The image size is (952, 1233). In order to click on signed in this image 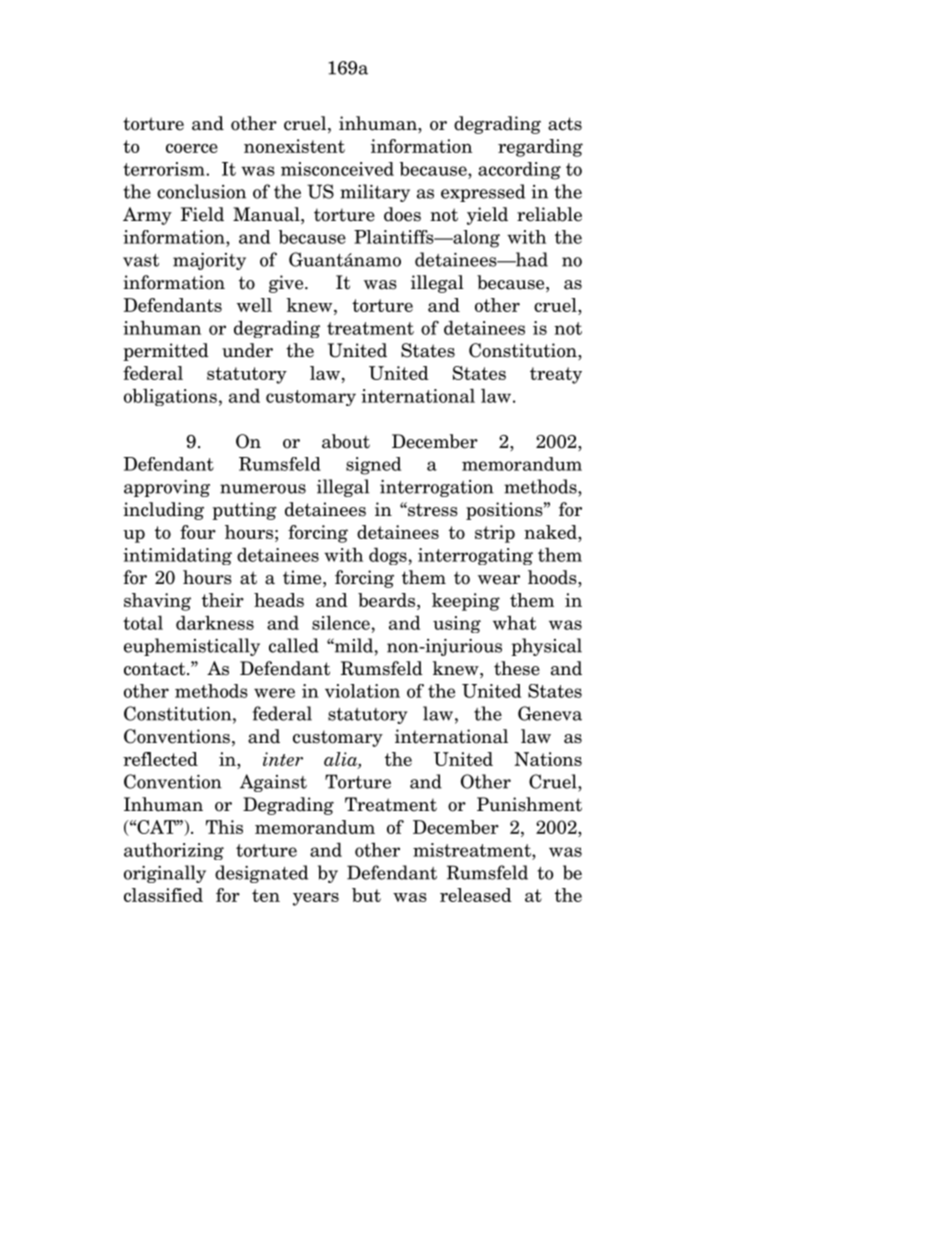, I will do `click(373, 466)`.
